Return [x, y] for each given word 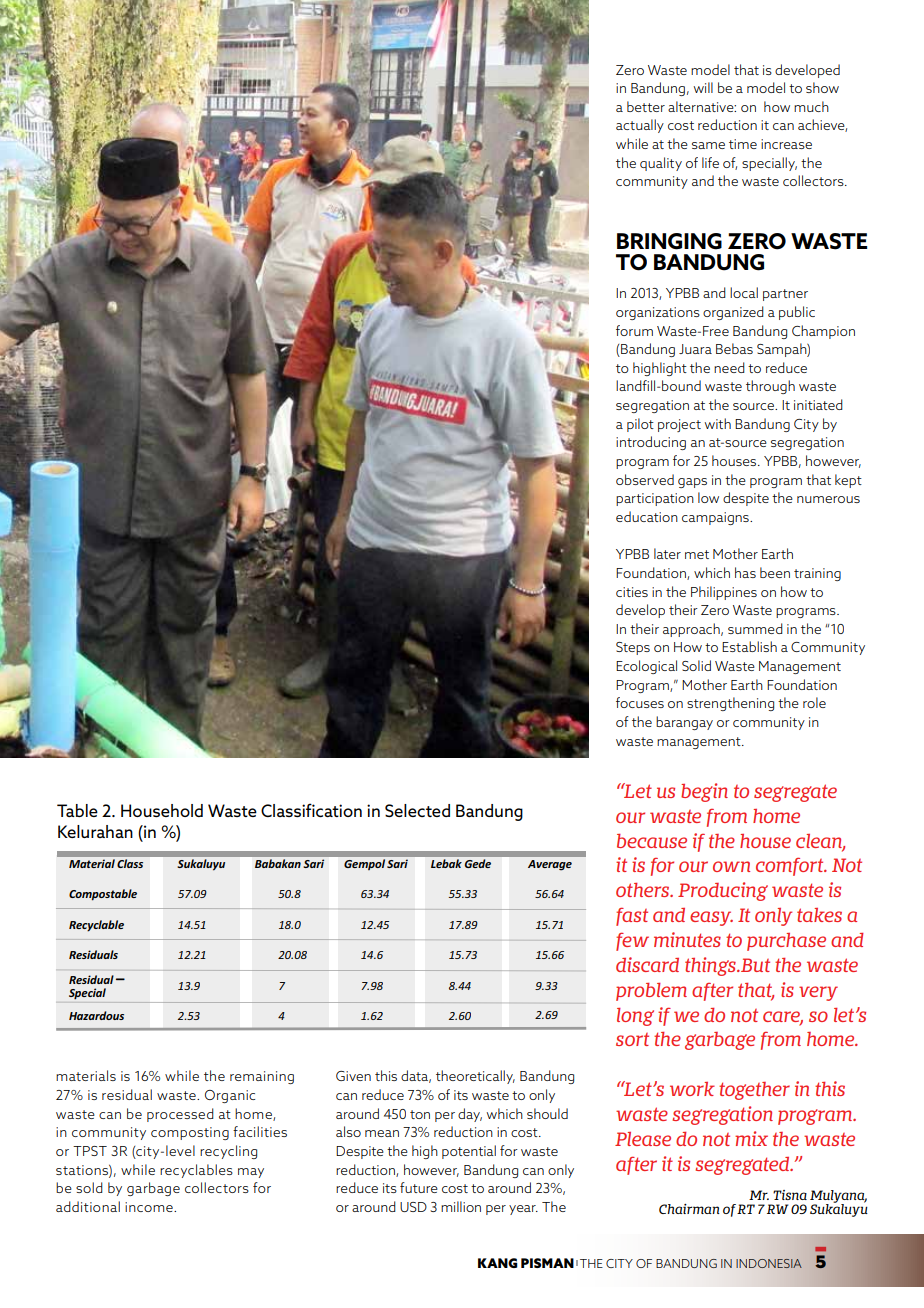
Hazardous [96, 1015]
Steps [633, 648]
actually [640, 126]
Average [550, 865]
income [150, 1207]
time [743, 144]
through [770, 387]
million [461, 1206]
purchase [786, 942]
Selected [417, 810]
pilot [640, 425]
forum [634, 330]
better [646, 106]
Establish [749, 646]
